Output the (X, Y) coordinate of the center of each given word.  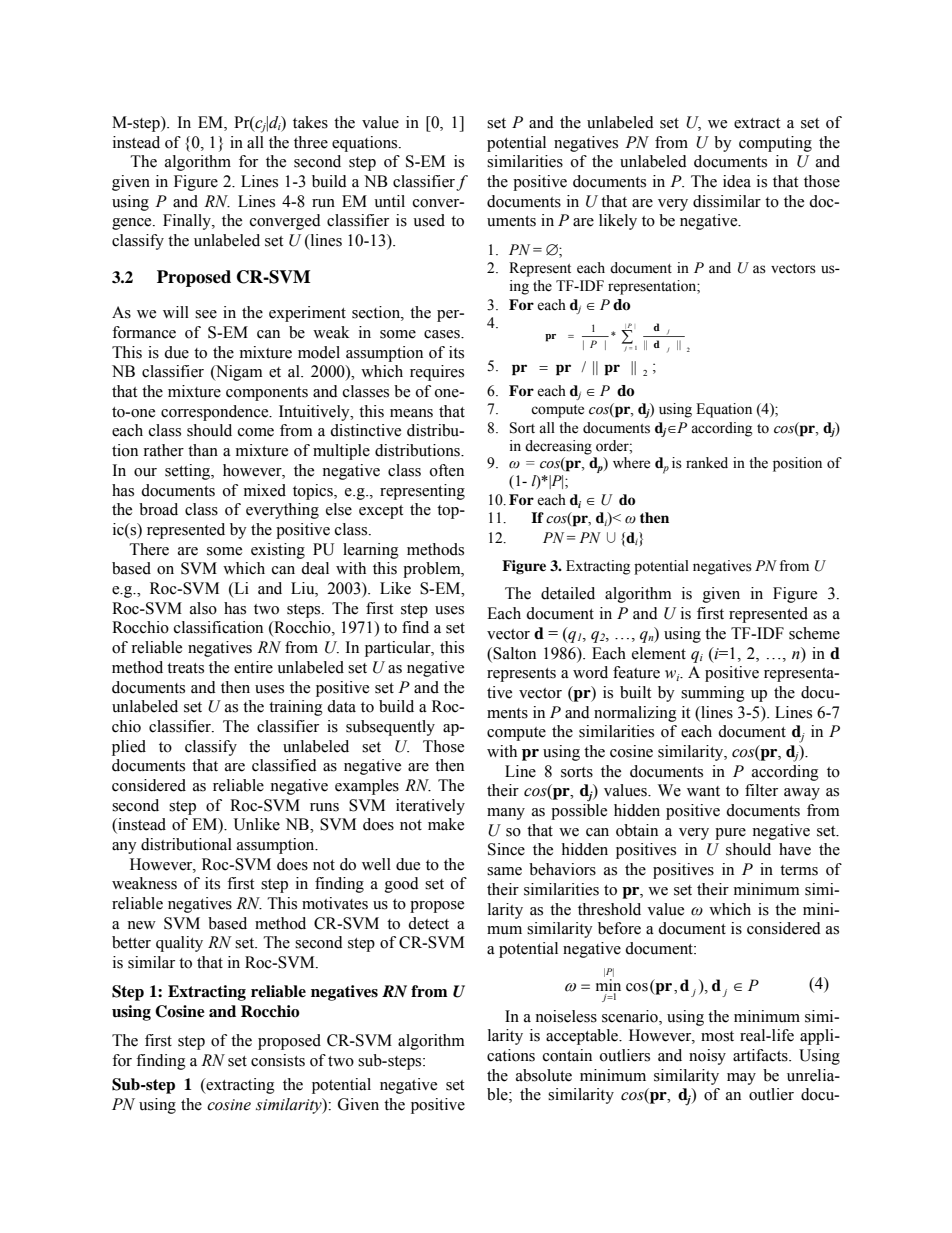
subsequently (390, 728)
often (447, 470)
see (206, 314)
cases (443, 334)
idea (737, 181)
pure (730, 834)
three (311, 142)
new (141, 925)
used (429, 220)
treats (185, 668)
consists (278, 1060)
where (631, 463)
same (504, 871)
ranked (707, 463)
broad (158, 509)
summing (713, 694)
